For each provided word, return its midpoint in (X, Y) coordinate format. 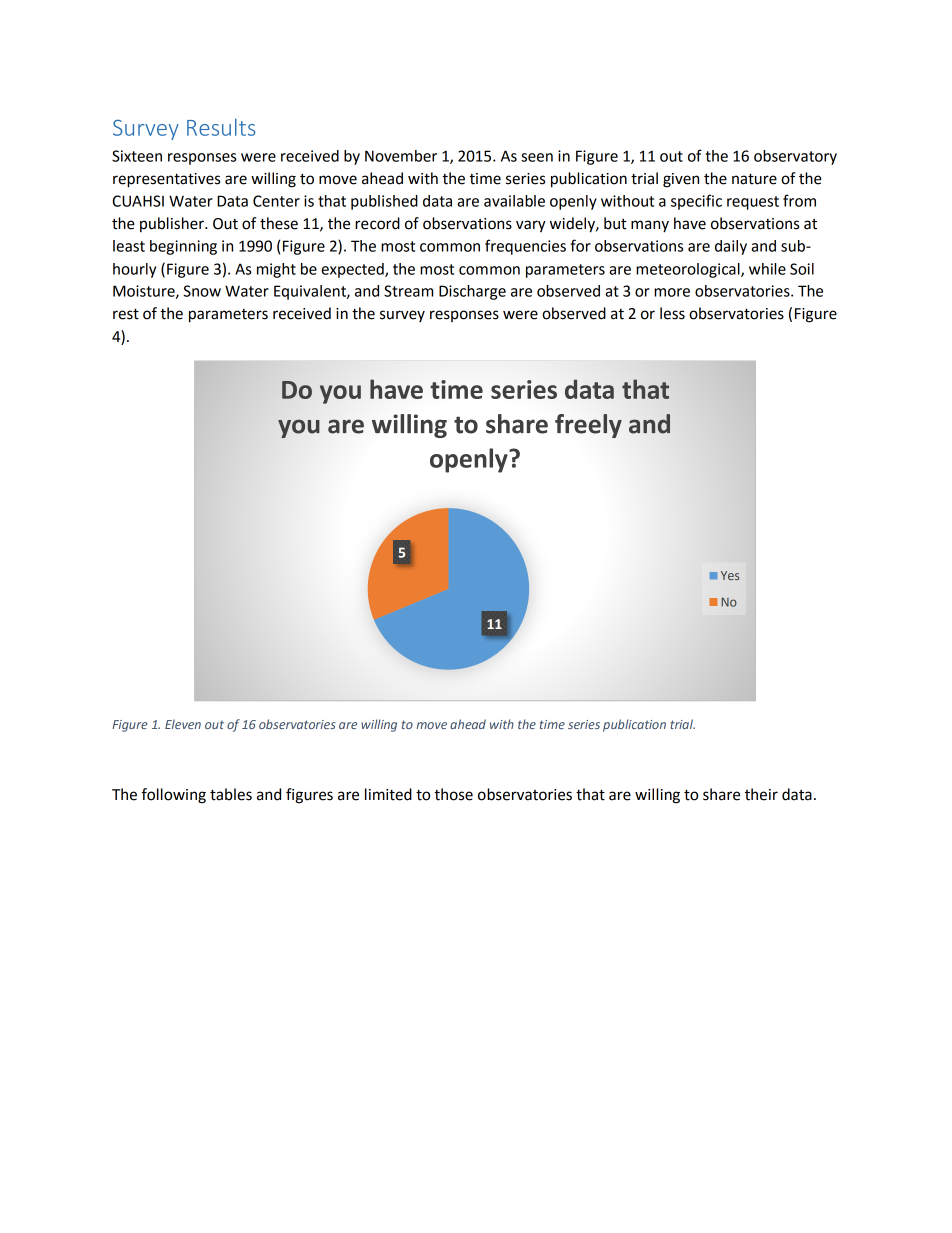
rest (126, 314)
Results (221, 127)
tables (231, 794)
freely (588, 426)
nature (754, 179)
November (401, 156)
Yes (730, 575)
